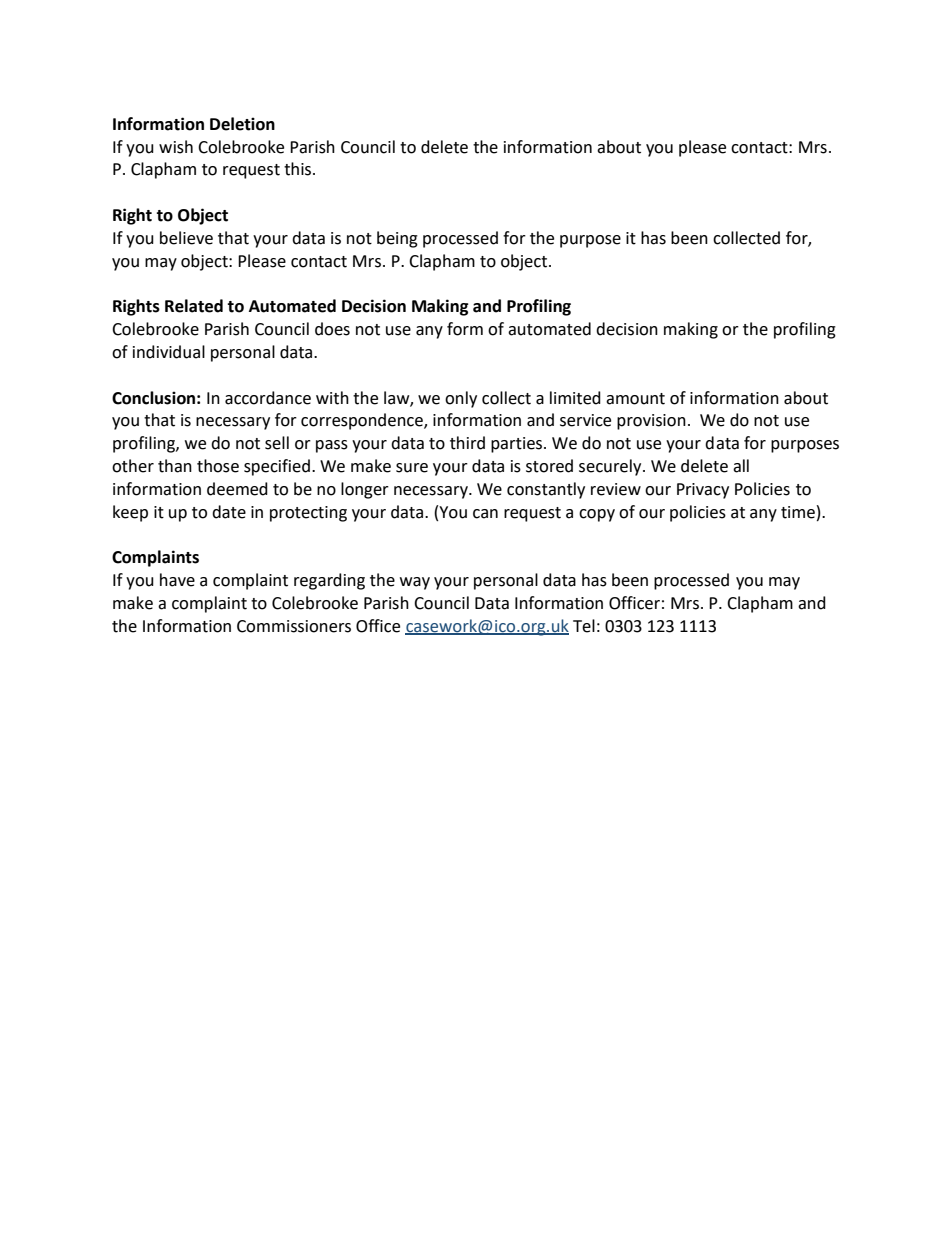 The width and height of the page is (952, 1233). What do you see at coordinates (397, 239) in the page?
I see `being` at bounding box center [397, 239].
